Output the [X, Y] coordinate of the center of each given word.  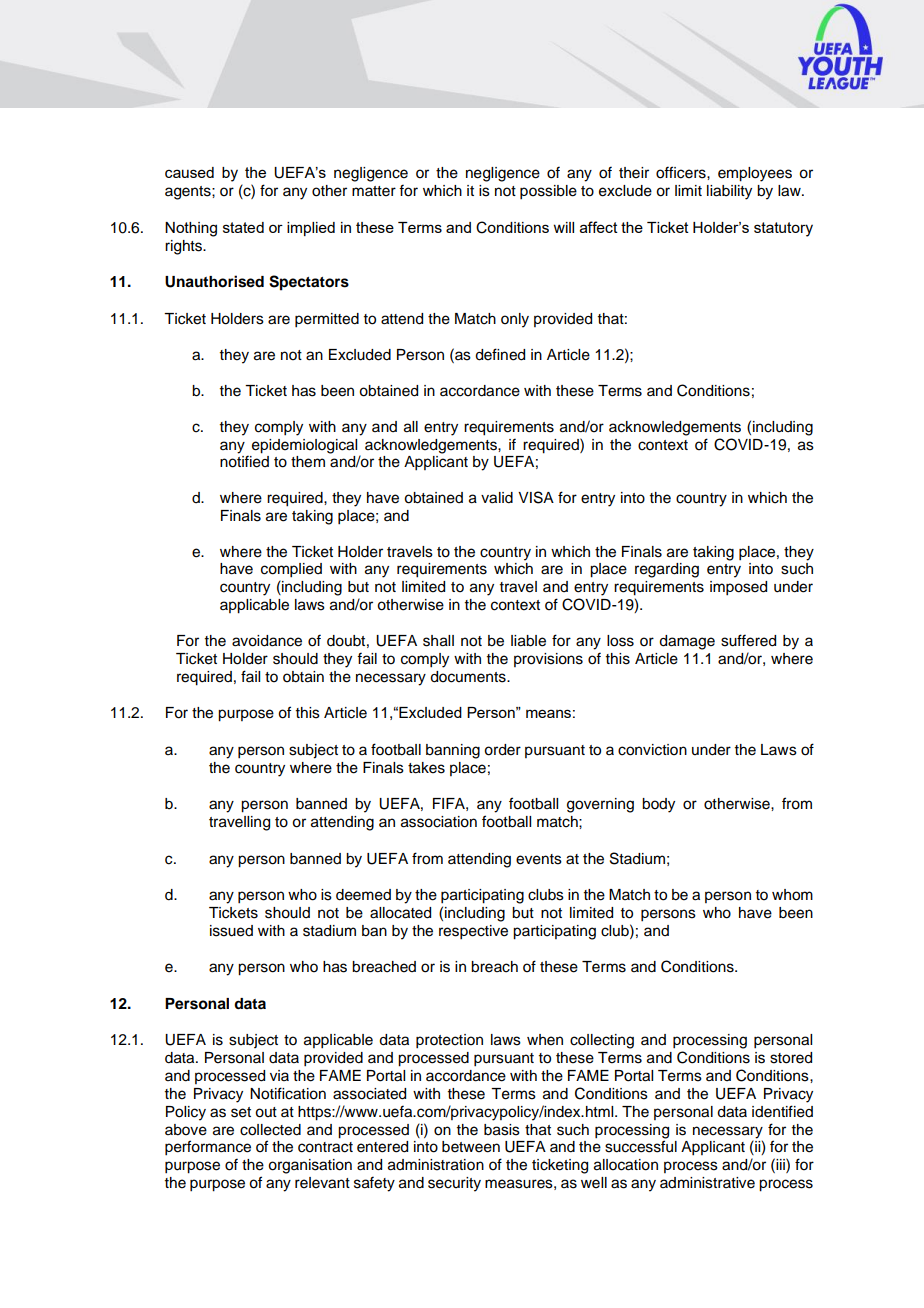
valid [497, 498]
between [471, 1147]
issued [231, 931]
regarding [667, 570]
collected [270, 1130]
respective [473, 932]
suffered [748, 640]
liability [729, 192]
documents [469, 677]
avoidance [267, 641]
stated [243, 227]
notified [244, 461]
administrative [707, 1183]
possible [548, 192]
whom [792, 895]
